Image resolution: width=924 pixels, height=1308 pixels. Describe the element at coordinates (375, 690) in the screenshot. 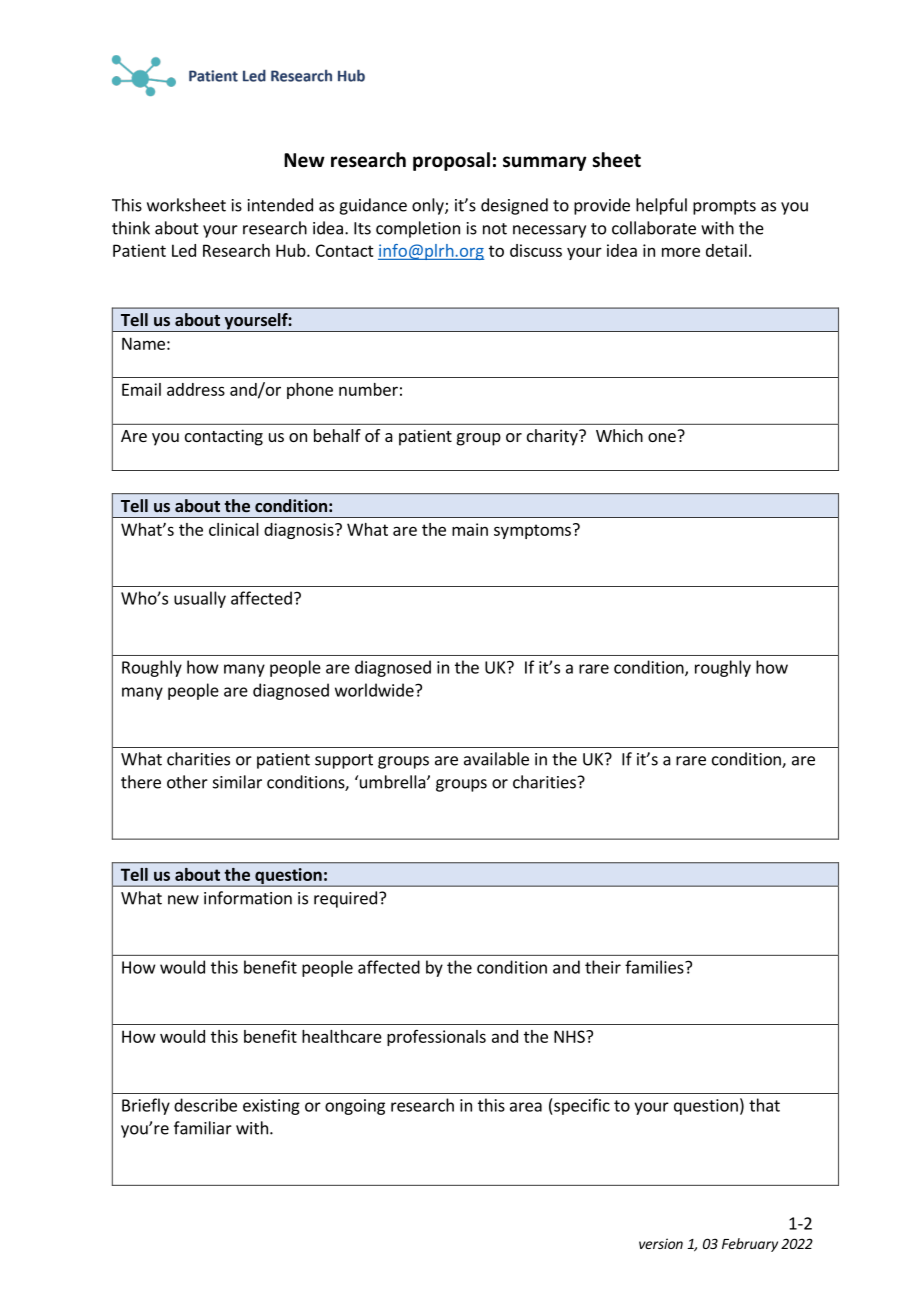

I see `worldwide` at that location.
